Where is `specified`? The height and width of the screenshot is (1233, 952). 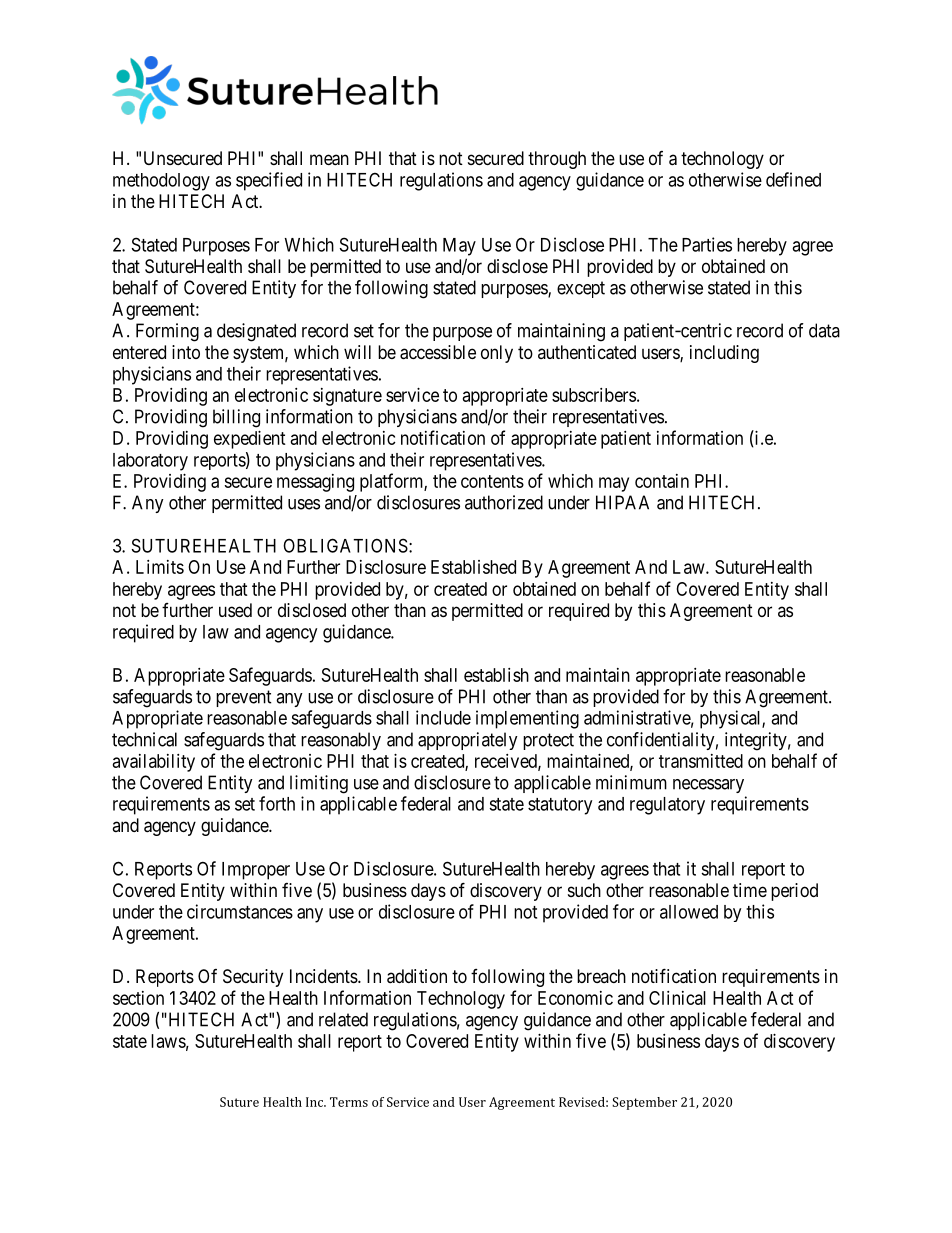
specified is located at coordinates (269, 181).
